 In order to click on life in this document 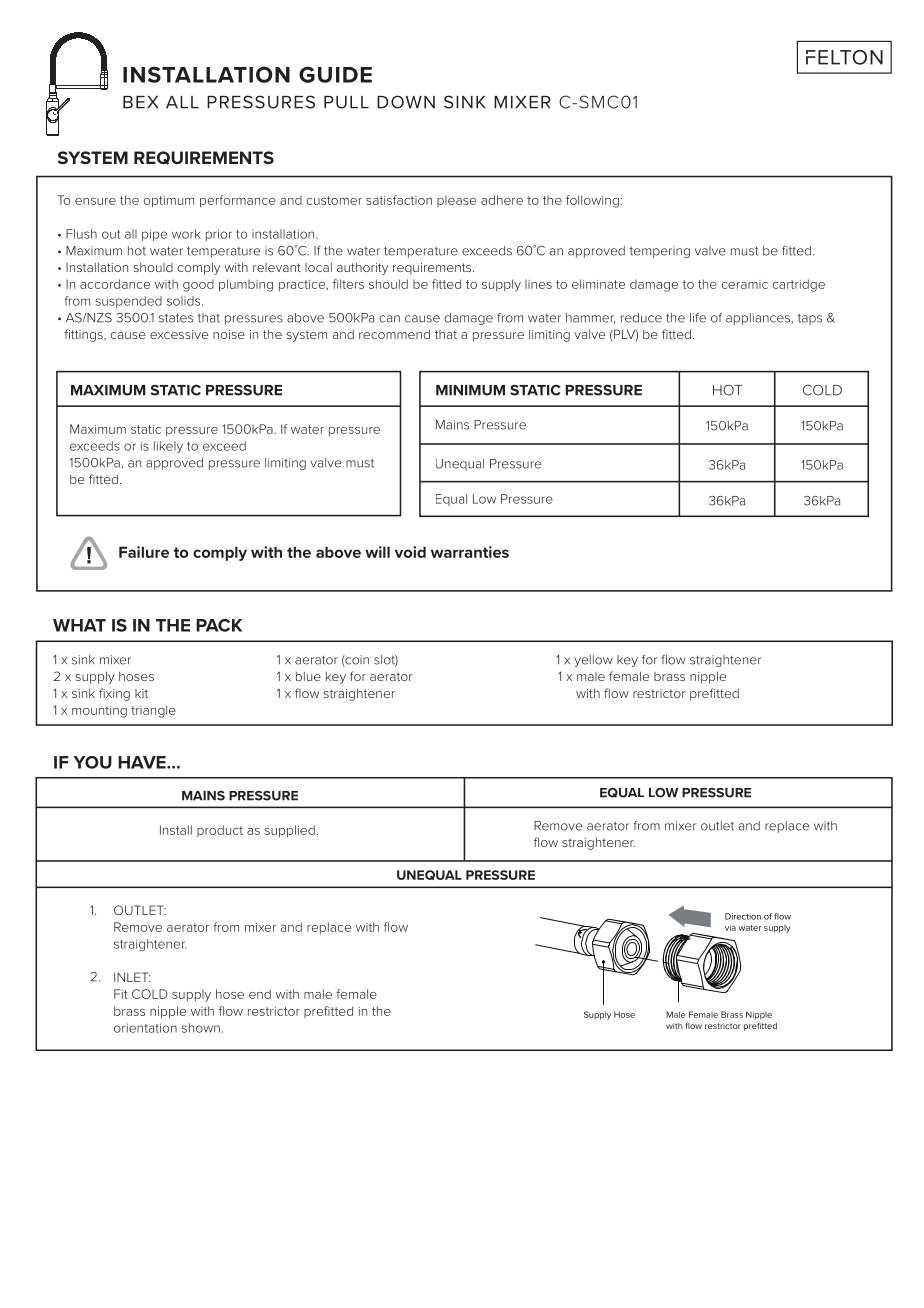, I will do `click(698, 318)`.
